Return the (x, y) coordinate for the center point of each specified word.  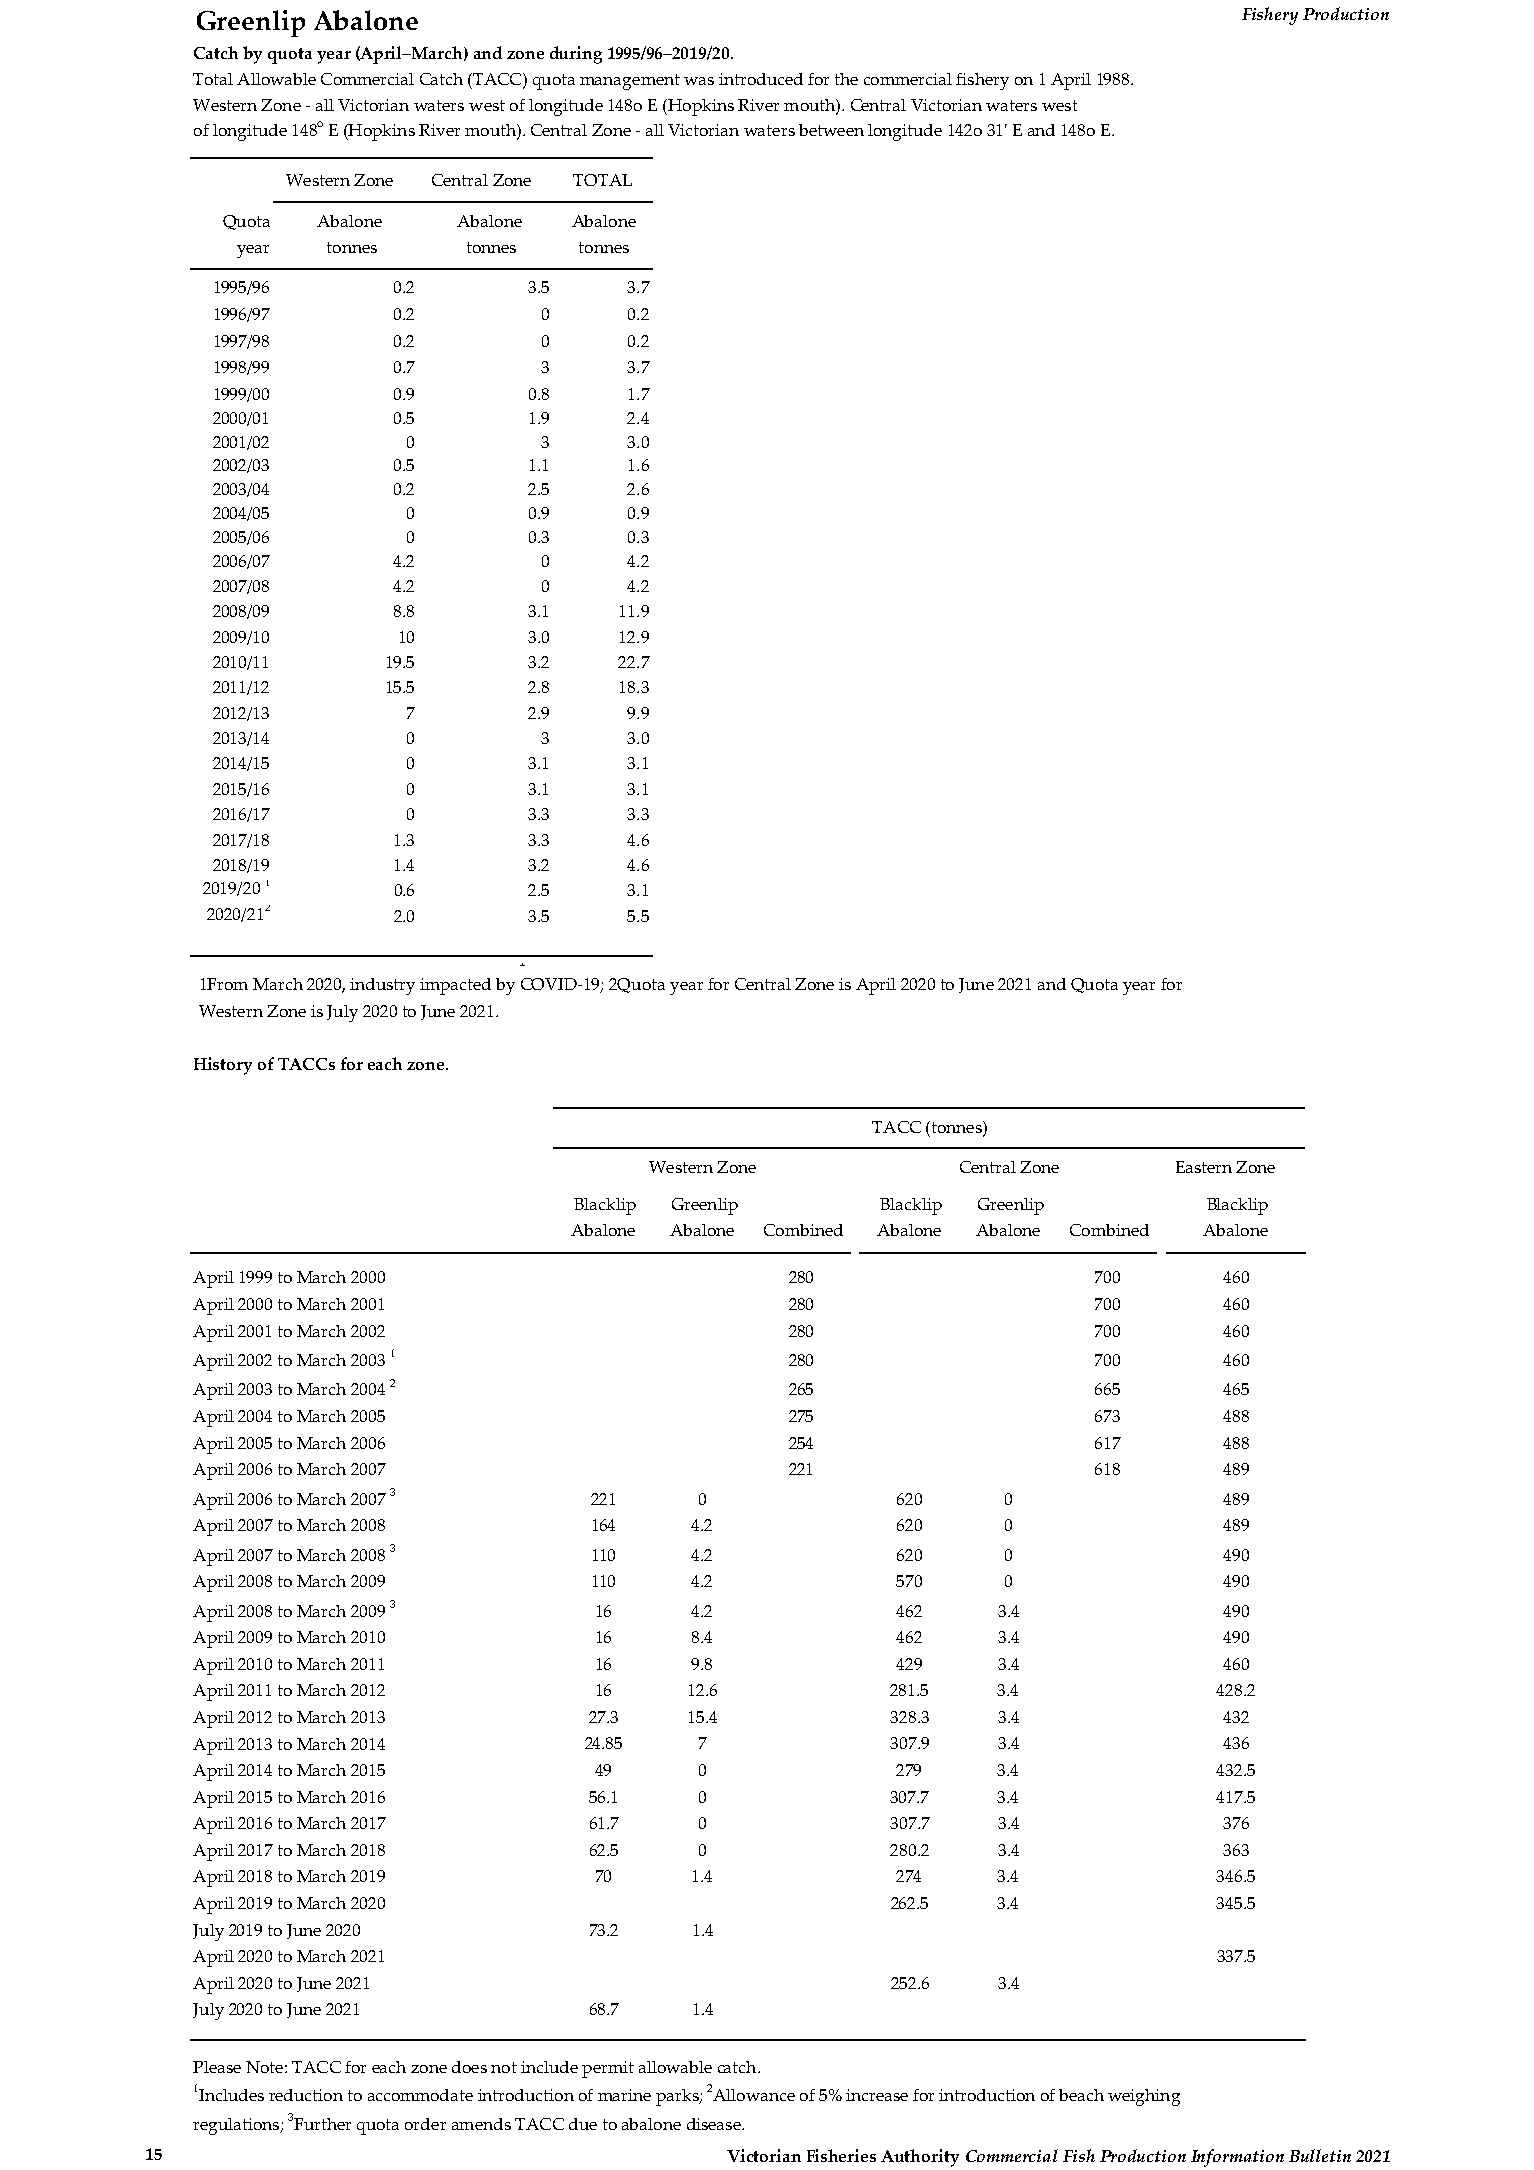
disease (715, 2124)
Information (1237, 2158)
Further (322, 2124)
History (223, 1066)
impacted (455, 986)
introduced (761, 79)
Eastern (1204, 1167)
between (831, 130)
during (576, 55)
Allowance (754, 2095)
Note (264, 2067)
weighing (1144, 2097)
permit (608, 2069)
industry (382, 986)
